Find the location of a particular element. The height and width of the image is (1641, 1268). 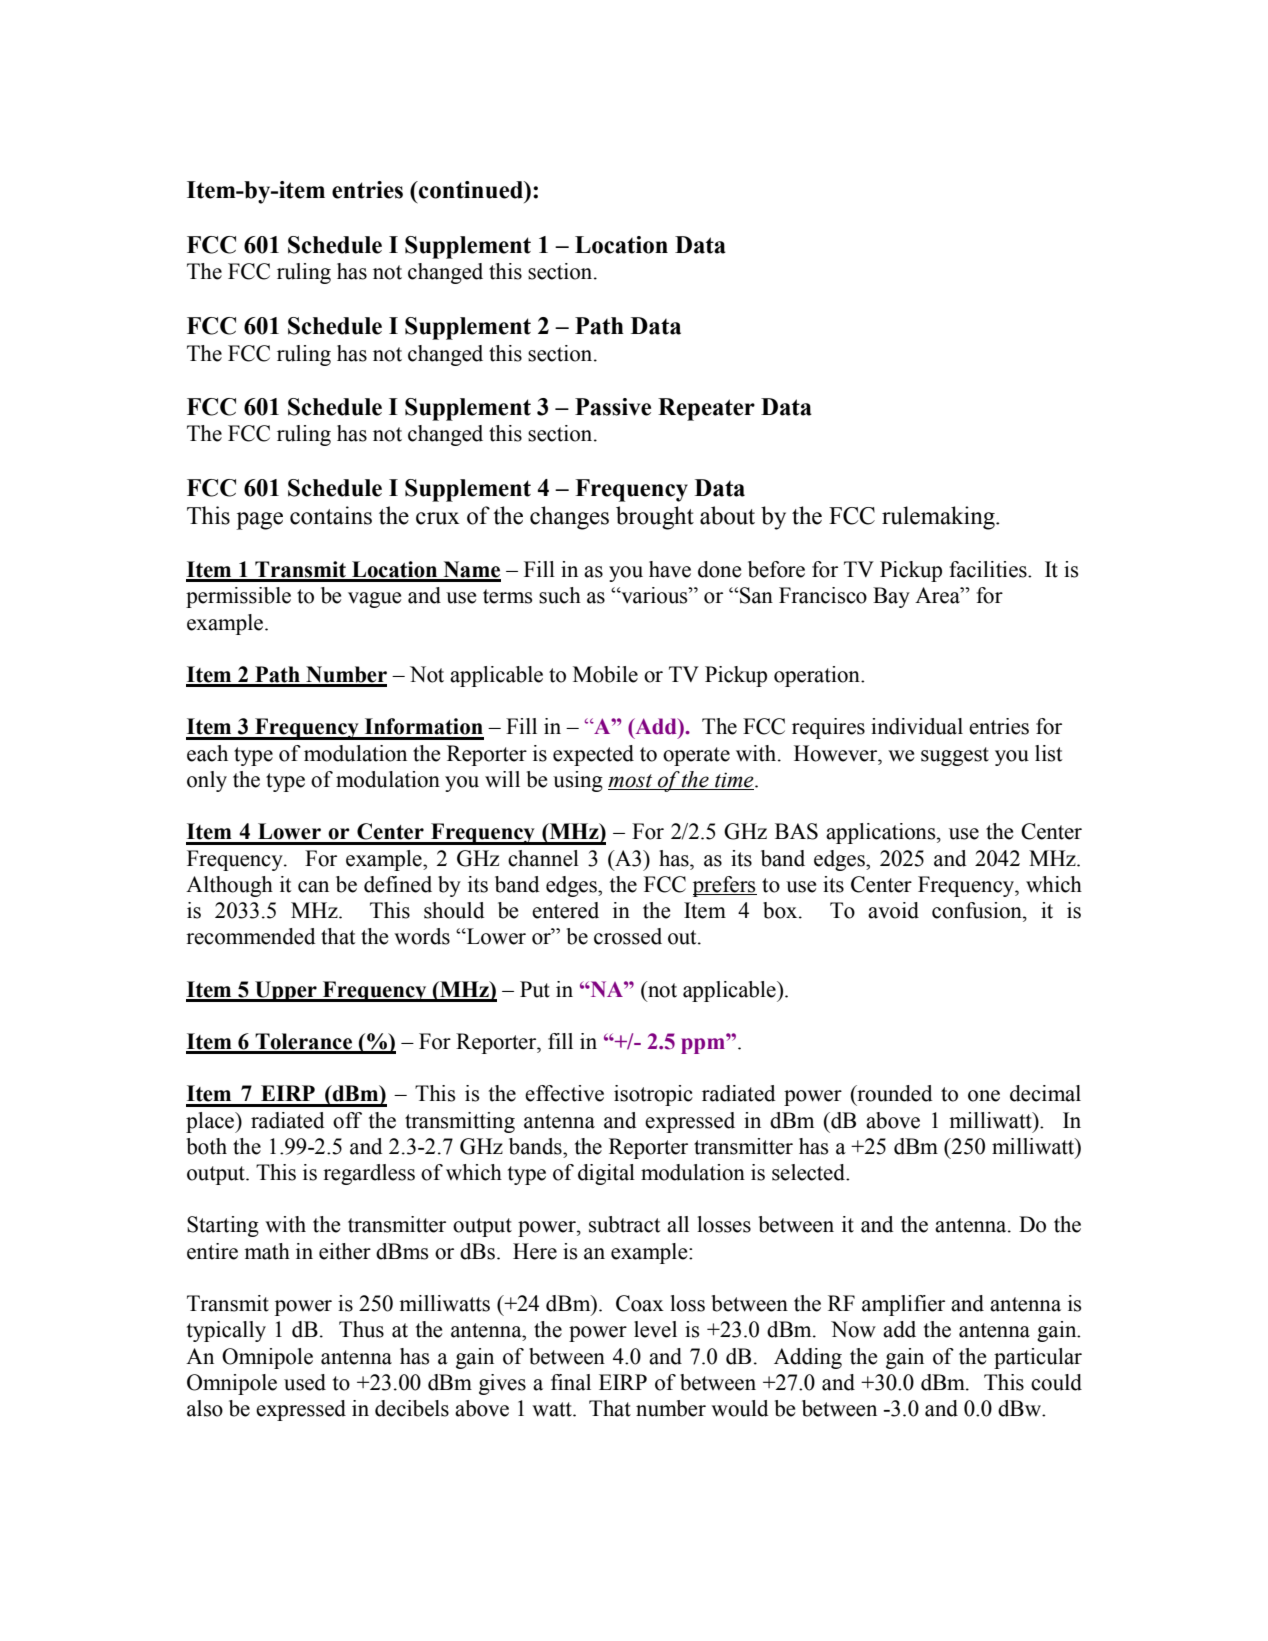

various is located at coordinates (654, 595).
